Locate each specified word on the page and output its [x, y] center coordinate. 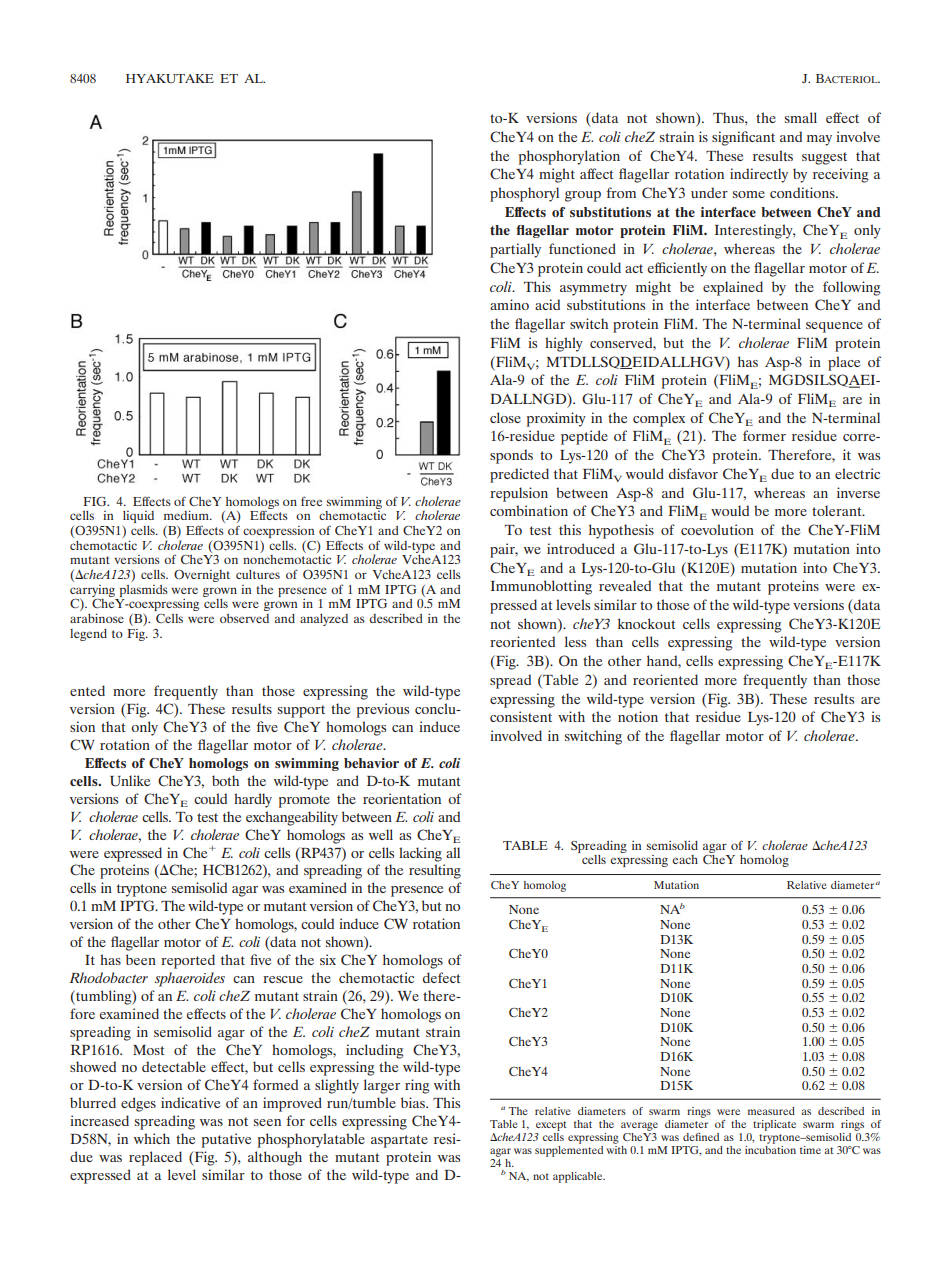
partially [515, 250]
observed [244, 618]
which [152, 1138]
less [575, 641]
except [551, 1126]
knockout [646, 623]
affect [596, 173]
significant [743, 138]
